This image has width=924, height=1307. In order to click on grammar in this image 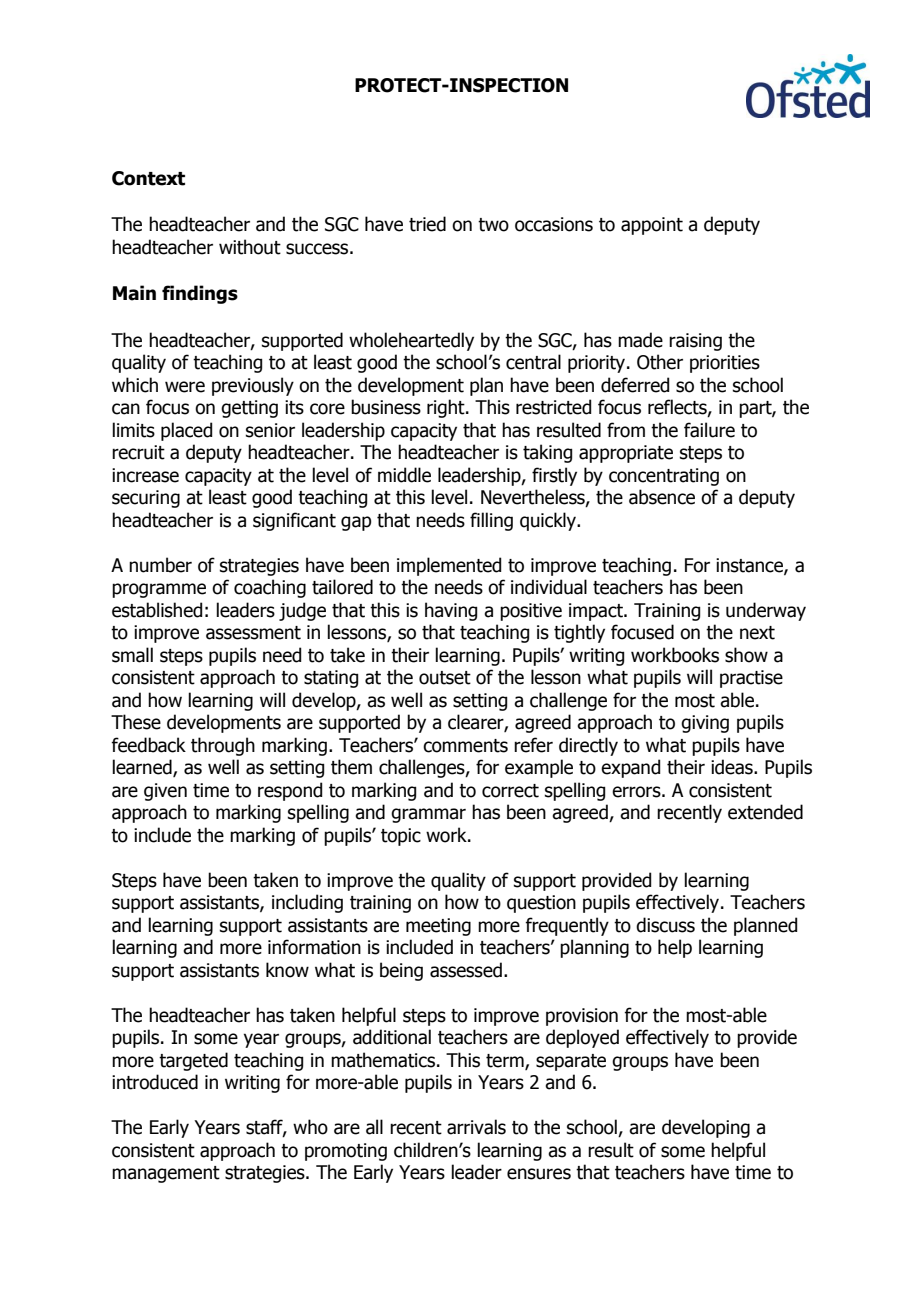, I will do `click(428, 815)`.
